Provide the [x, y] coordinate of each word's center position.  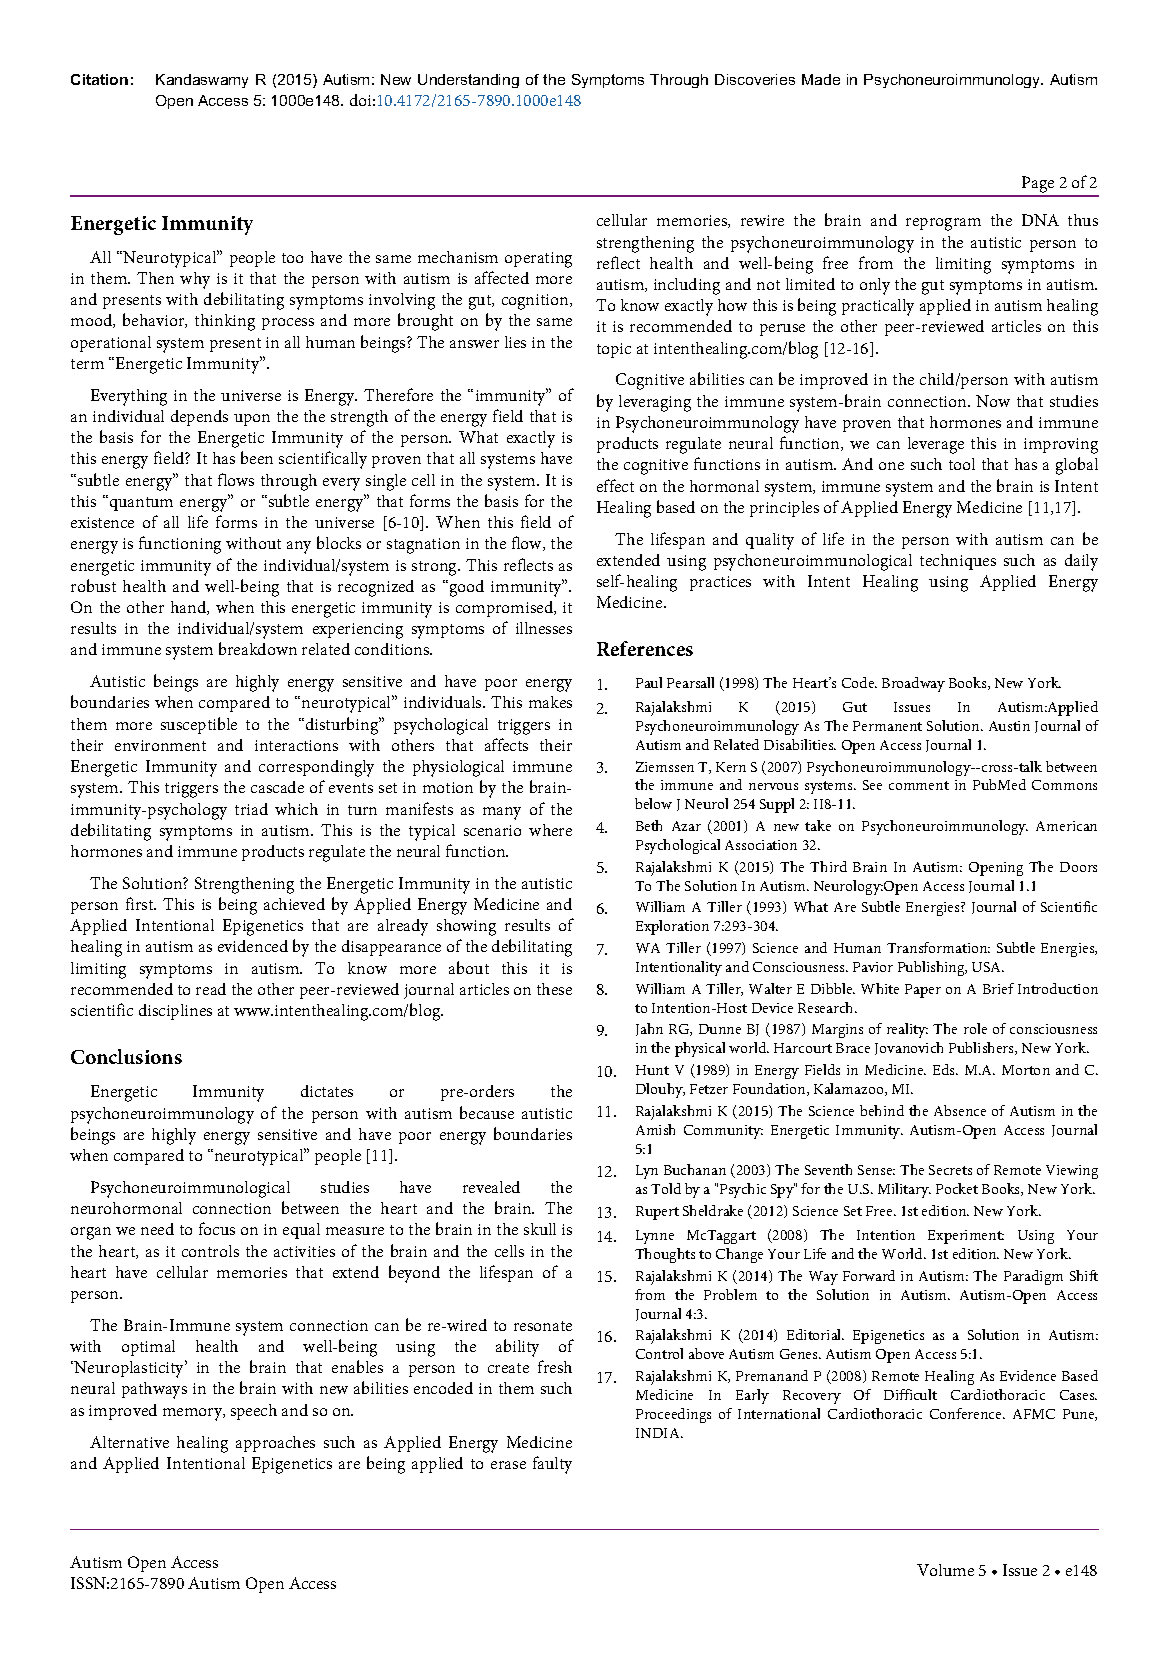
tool [962, 464]
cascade [277, 787]
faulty [552, 1465]
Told [666, 1188]
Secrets [950, 1170]
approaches [275, 1444]
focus [217, 1228]
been [257, 457]
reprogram [943, 224]
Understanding [468, 81]
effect [615, 485]
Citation [99, 79]
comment [919, 785]
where [550, 830]
